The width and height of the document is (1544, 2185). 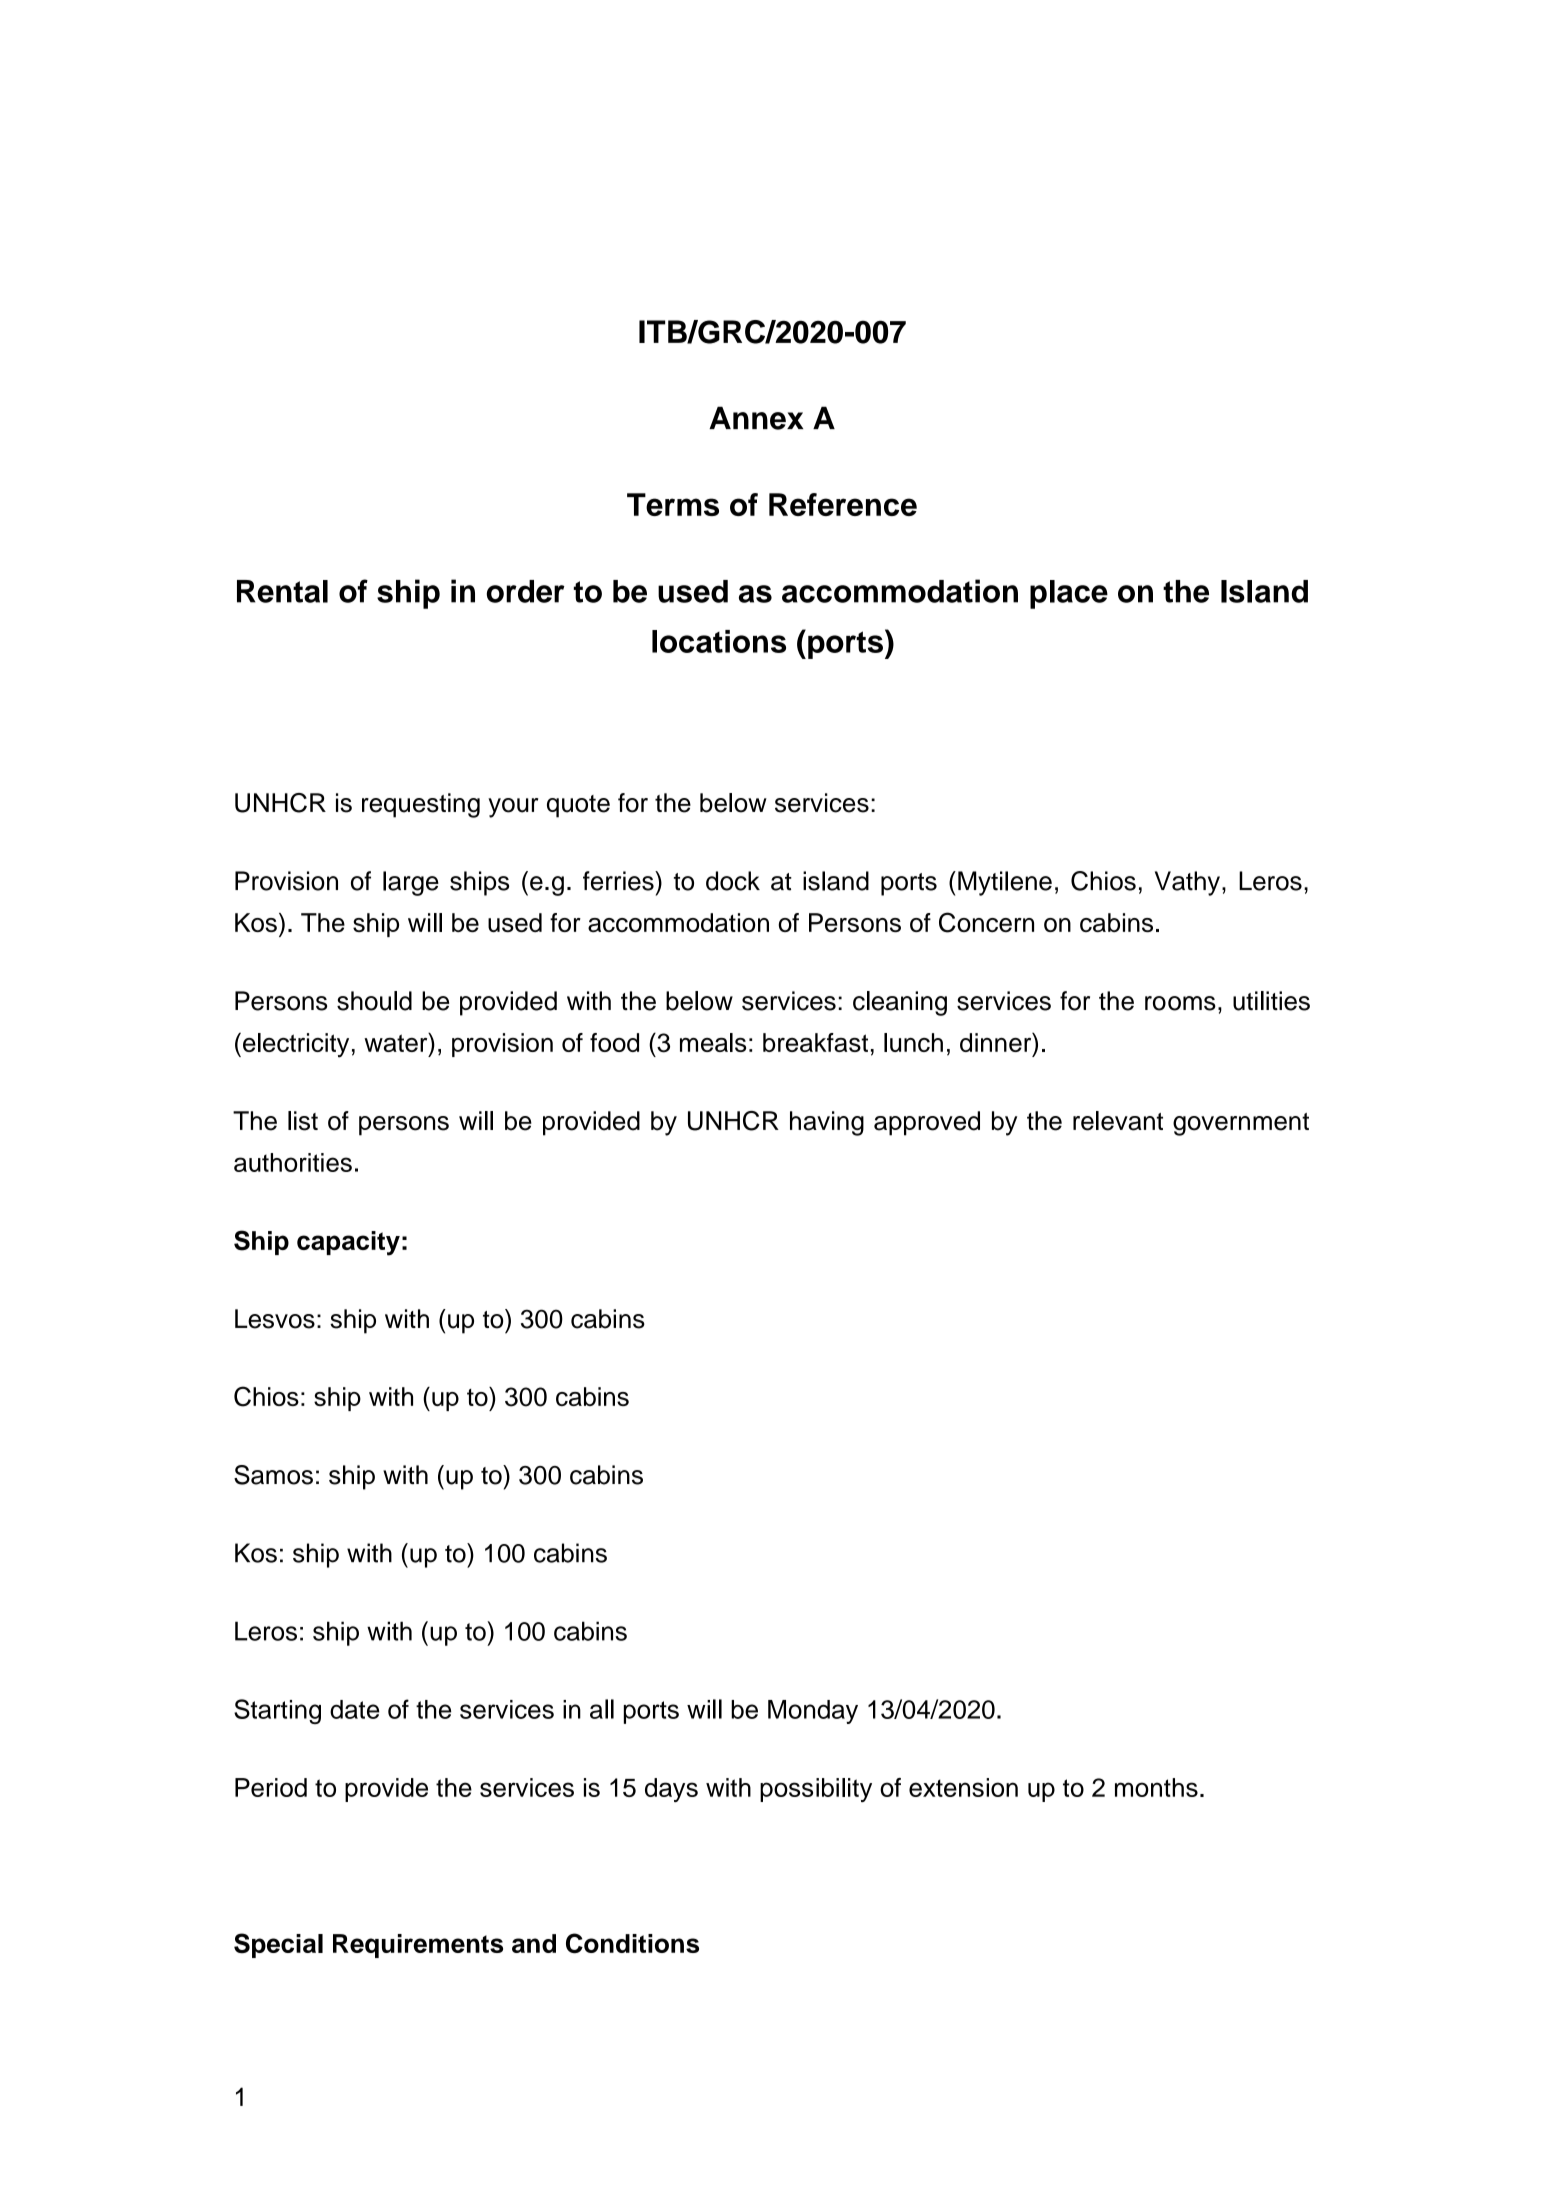 What do you see at coordinates (632, 1943) in the document?
I see `Conditions` at bounding box center [632, 1943].
